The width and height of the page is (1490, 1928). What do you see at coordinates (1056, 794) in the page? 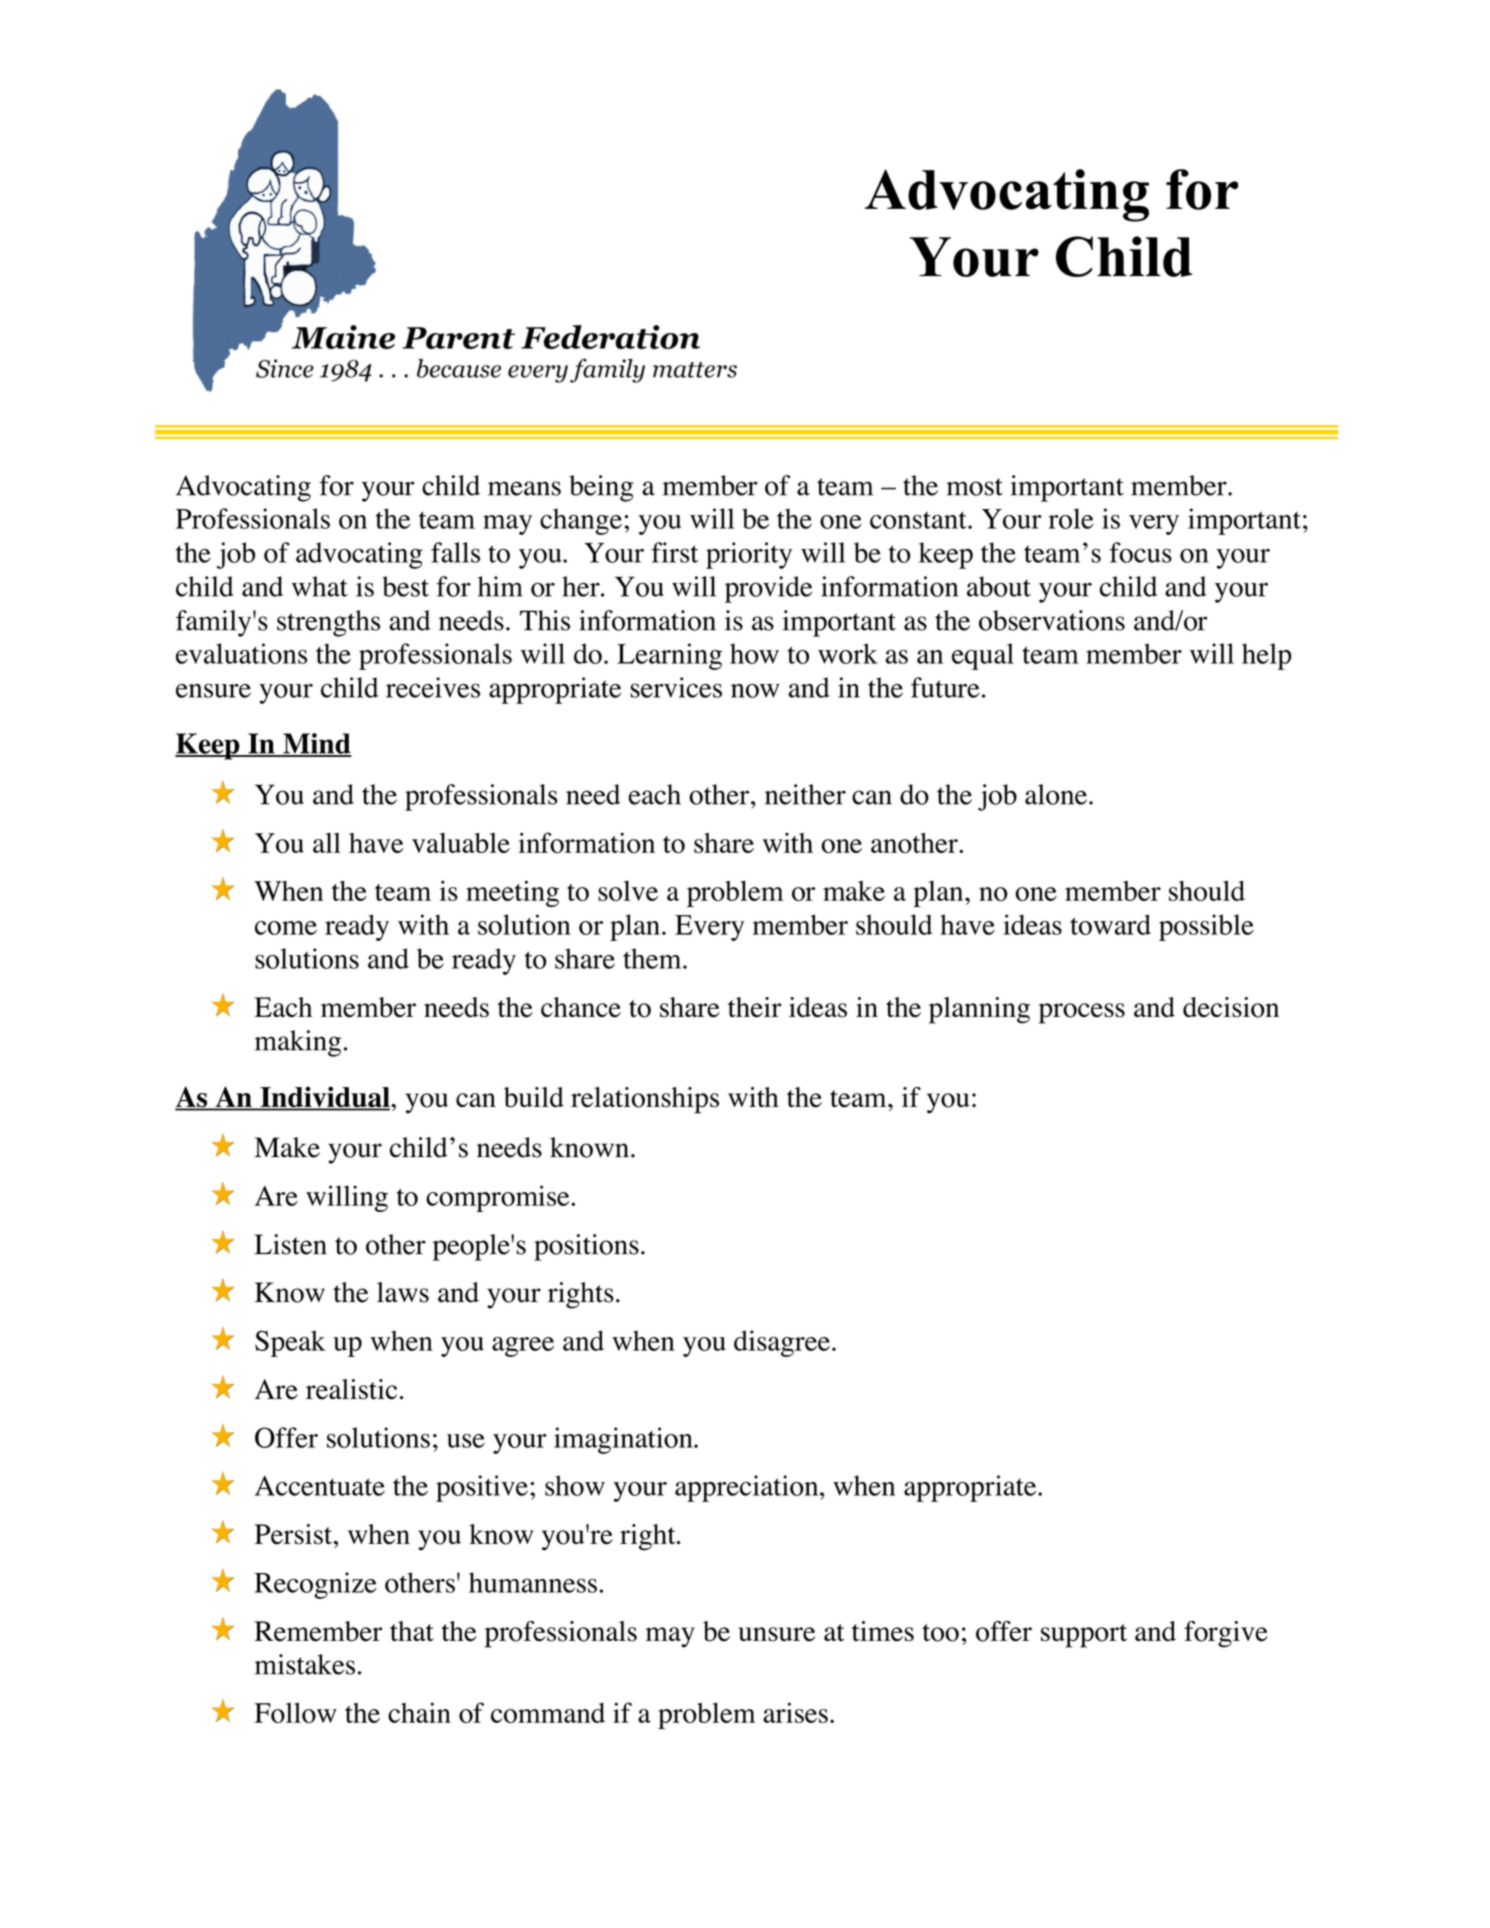
I see `alone` at bounding box center [1056, 794].
